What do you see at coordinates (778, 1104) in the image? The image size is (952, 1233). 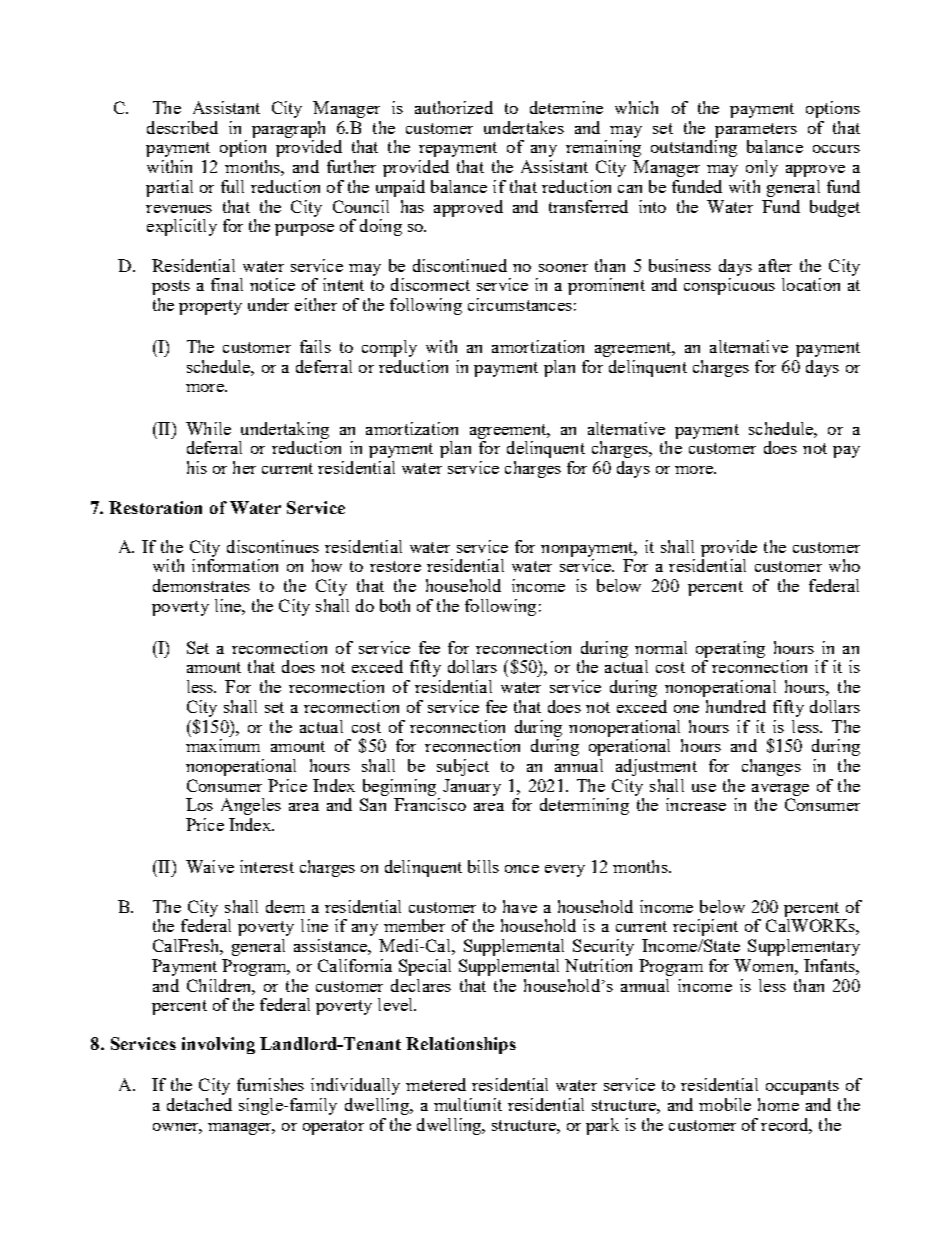 I see `home` at bounding box center [778, 1104].
